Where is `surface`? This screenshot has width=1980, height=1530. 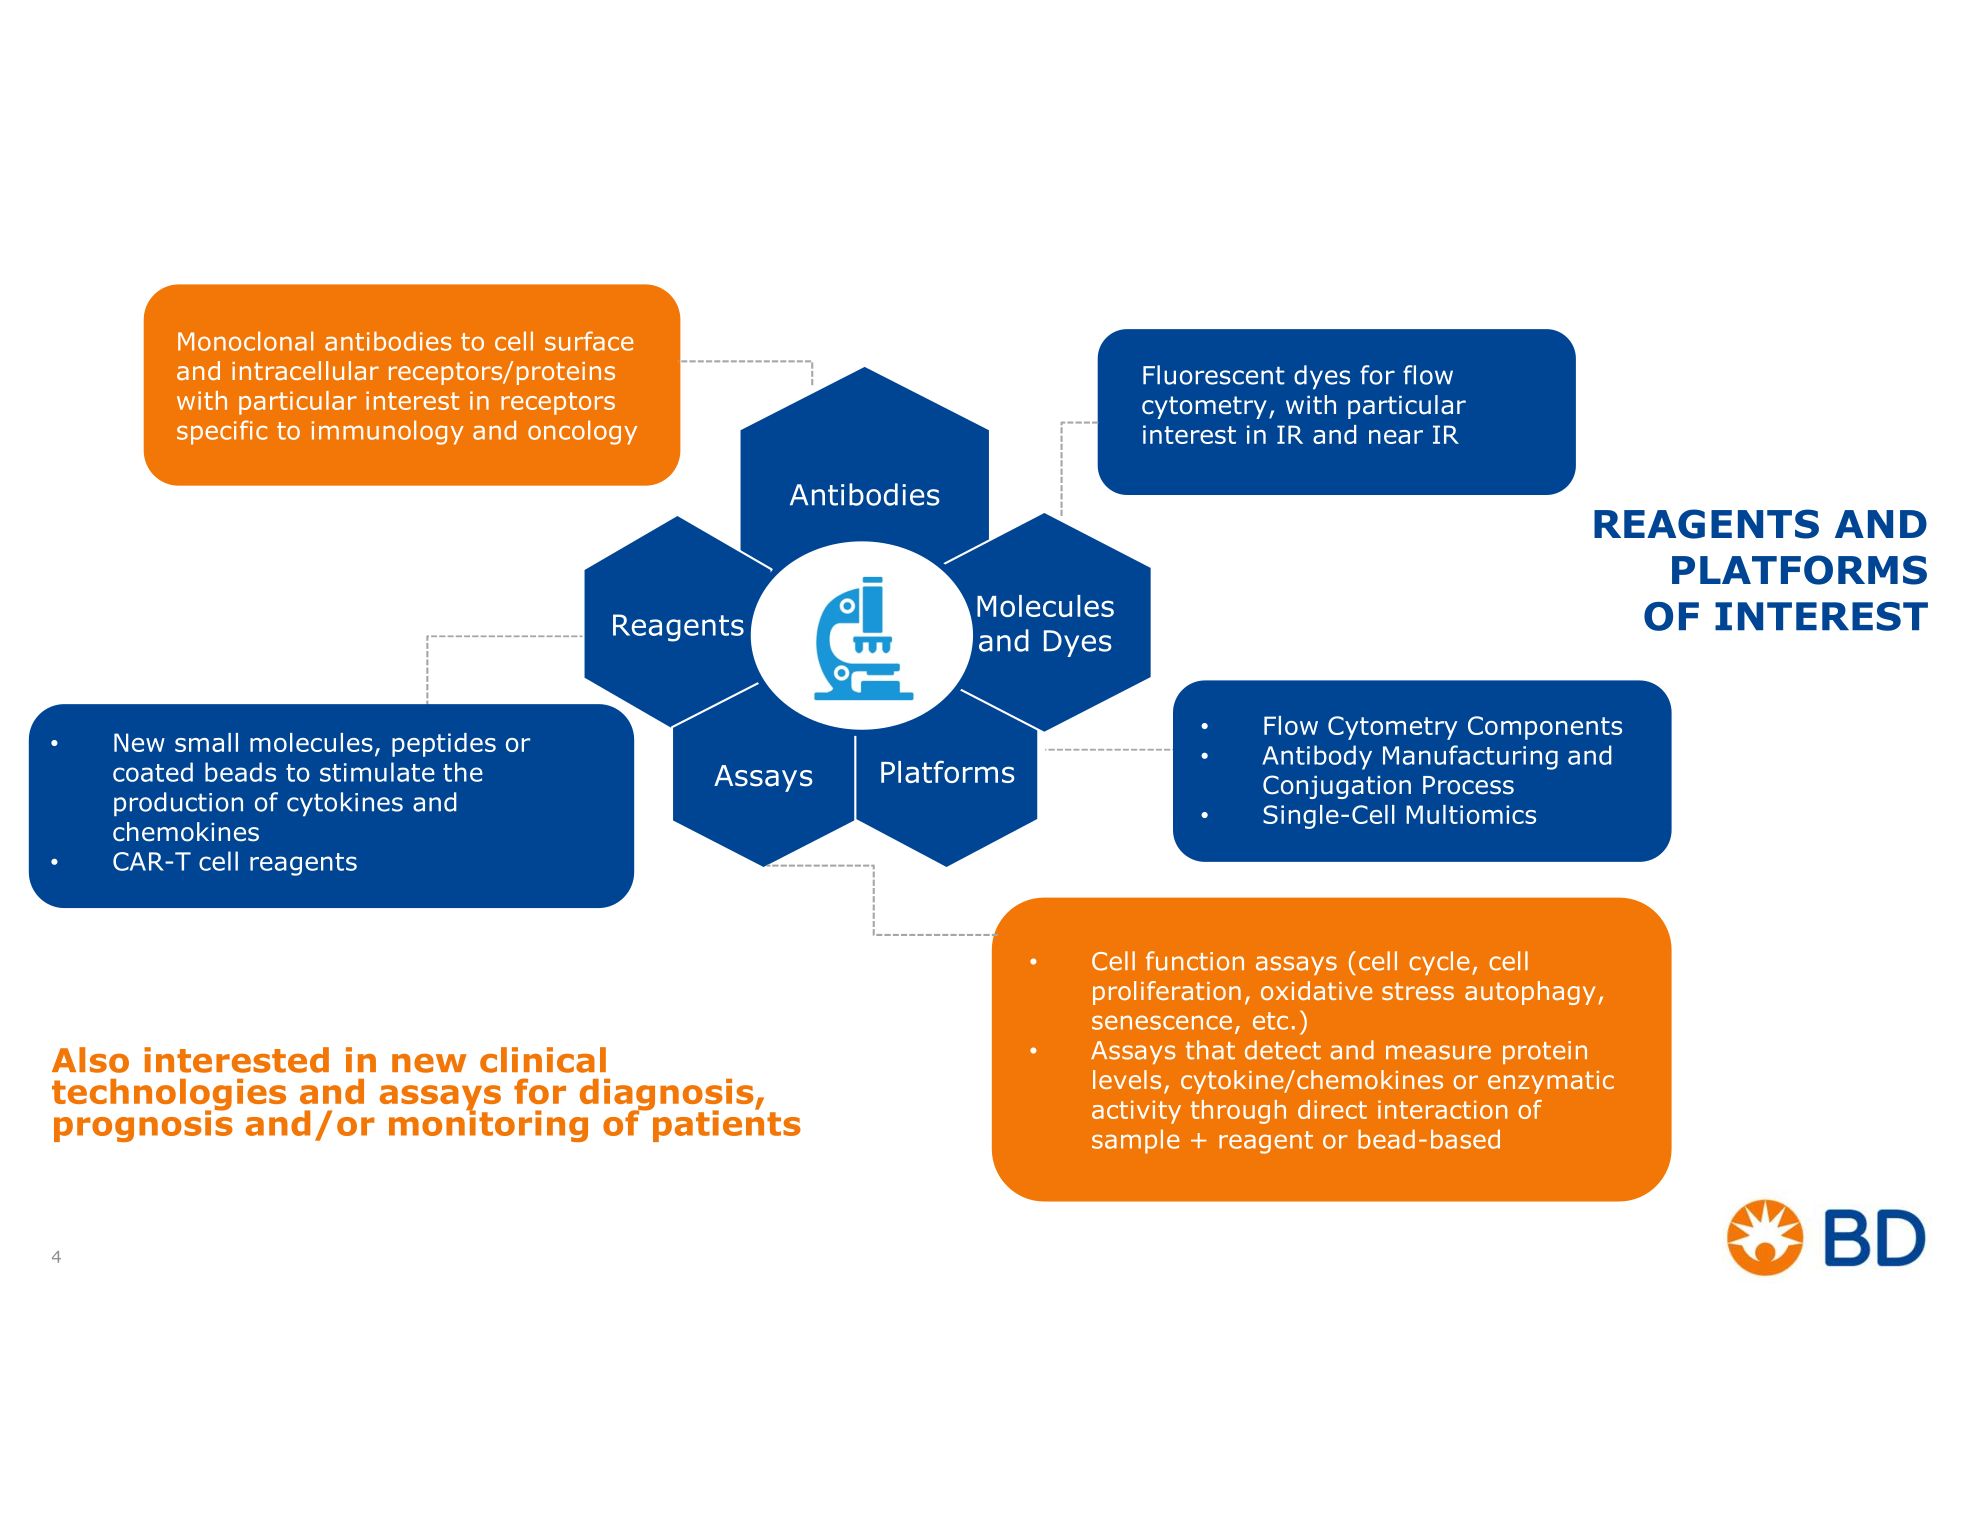 surface is located at coordinates (589, 341).
